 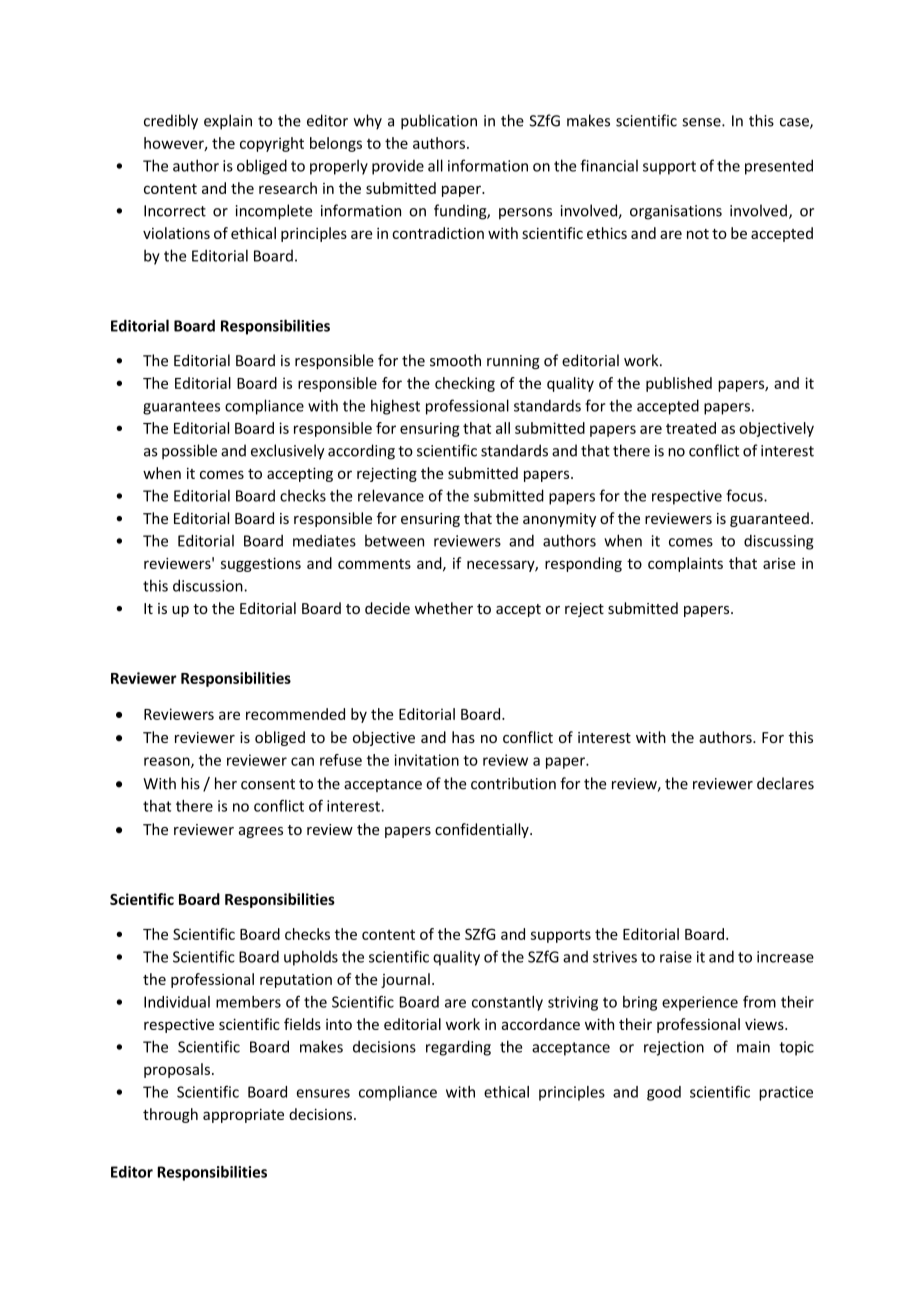 I want to click on copyright, so click(x=272, y=144).
